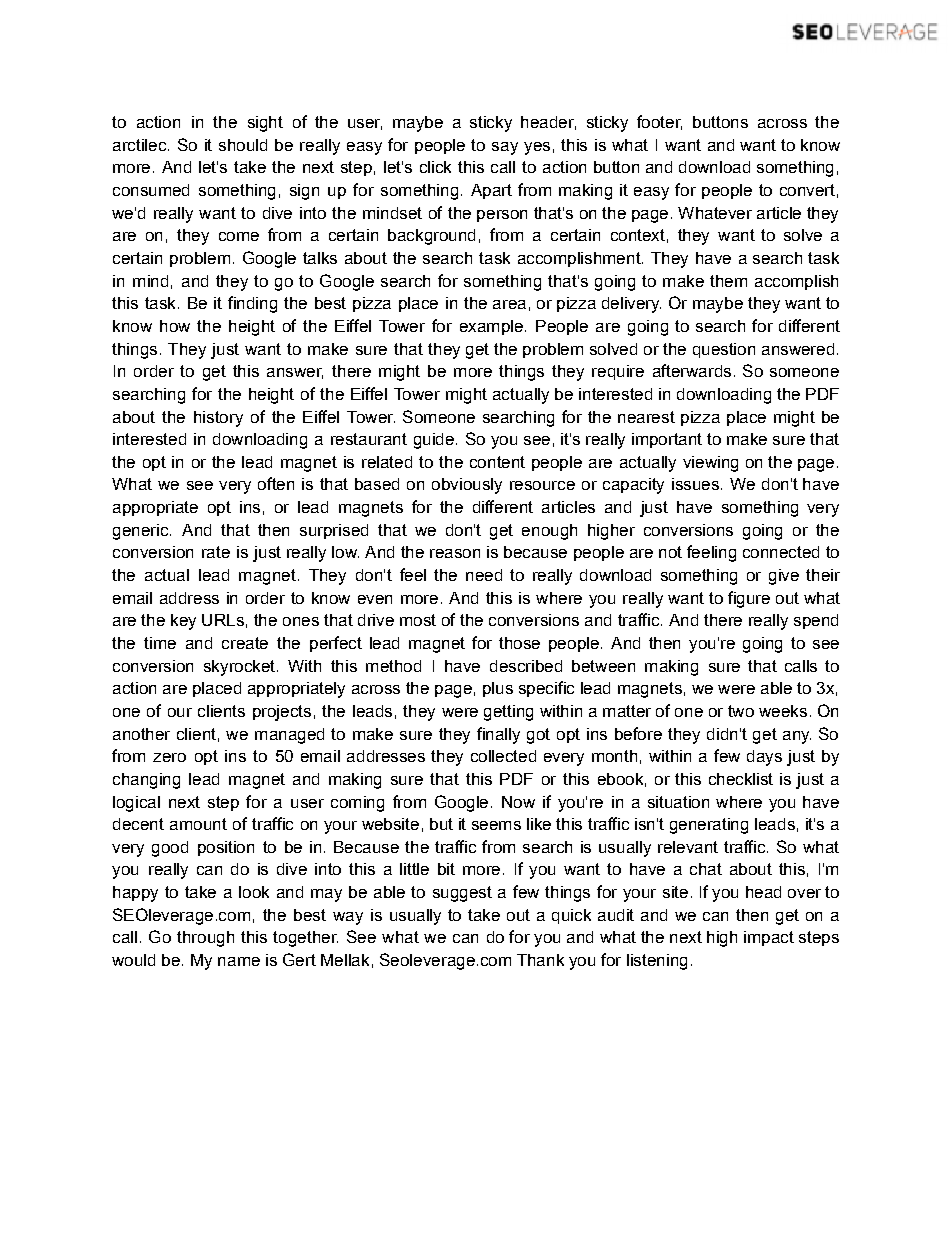 Image resolution: width=952 pixels, height=1233 pixels. I want to click on figure, so click(749, 599).
